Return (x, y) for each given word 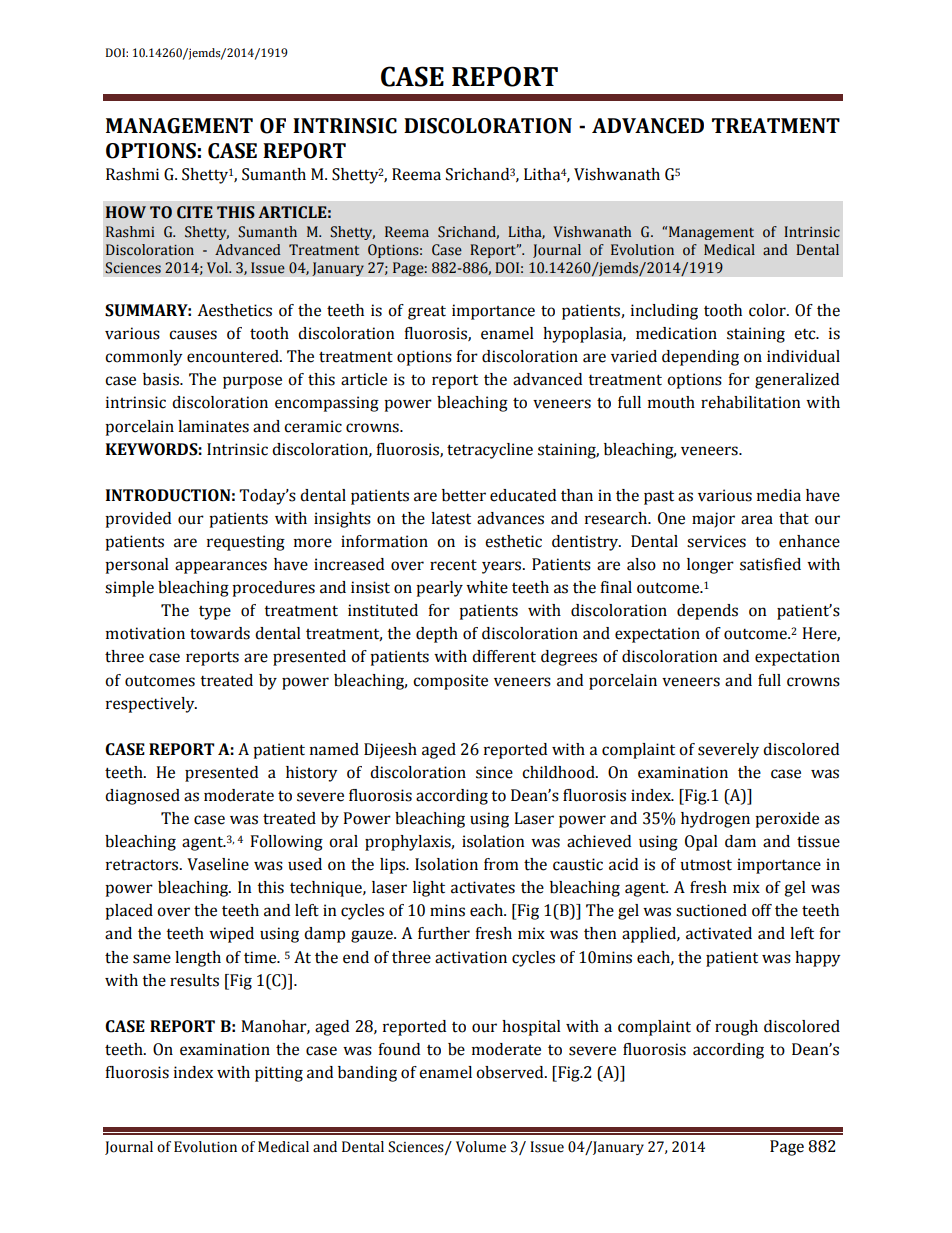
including (664, 312)
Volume (481, 1147)
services (716, 541)
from (501, 864)
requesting (246, 543)
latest (451, 518)
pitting (279, 1074)
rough (736, 1028)
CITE (195, 212)
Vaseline (218, 864)
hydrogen (715, 820)
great (427, 312)
